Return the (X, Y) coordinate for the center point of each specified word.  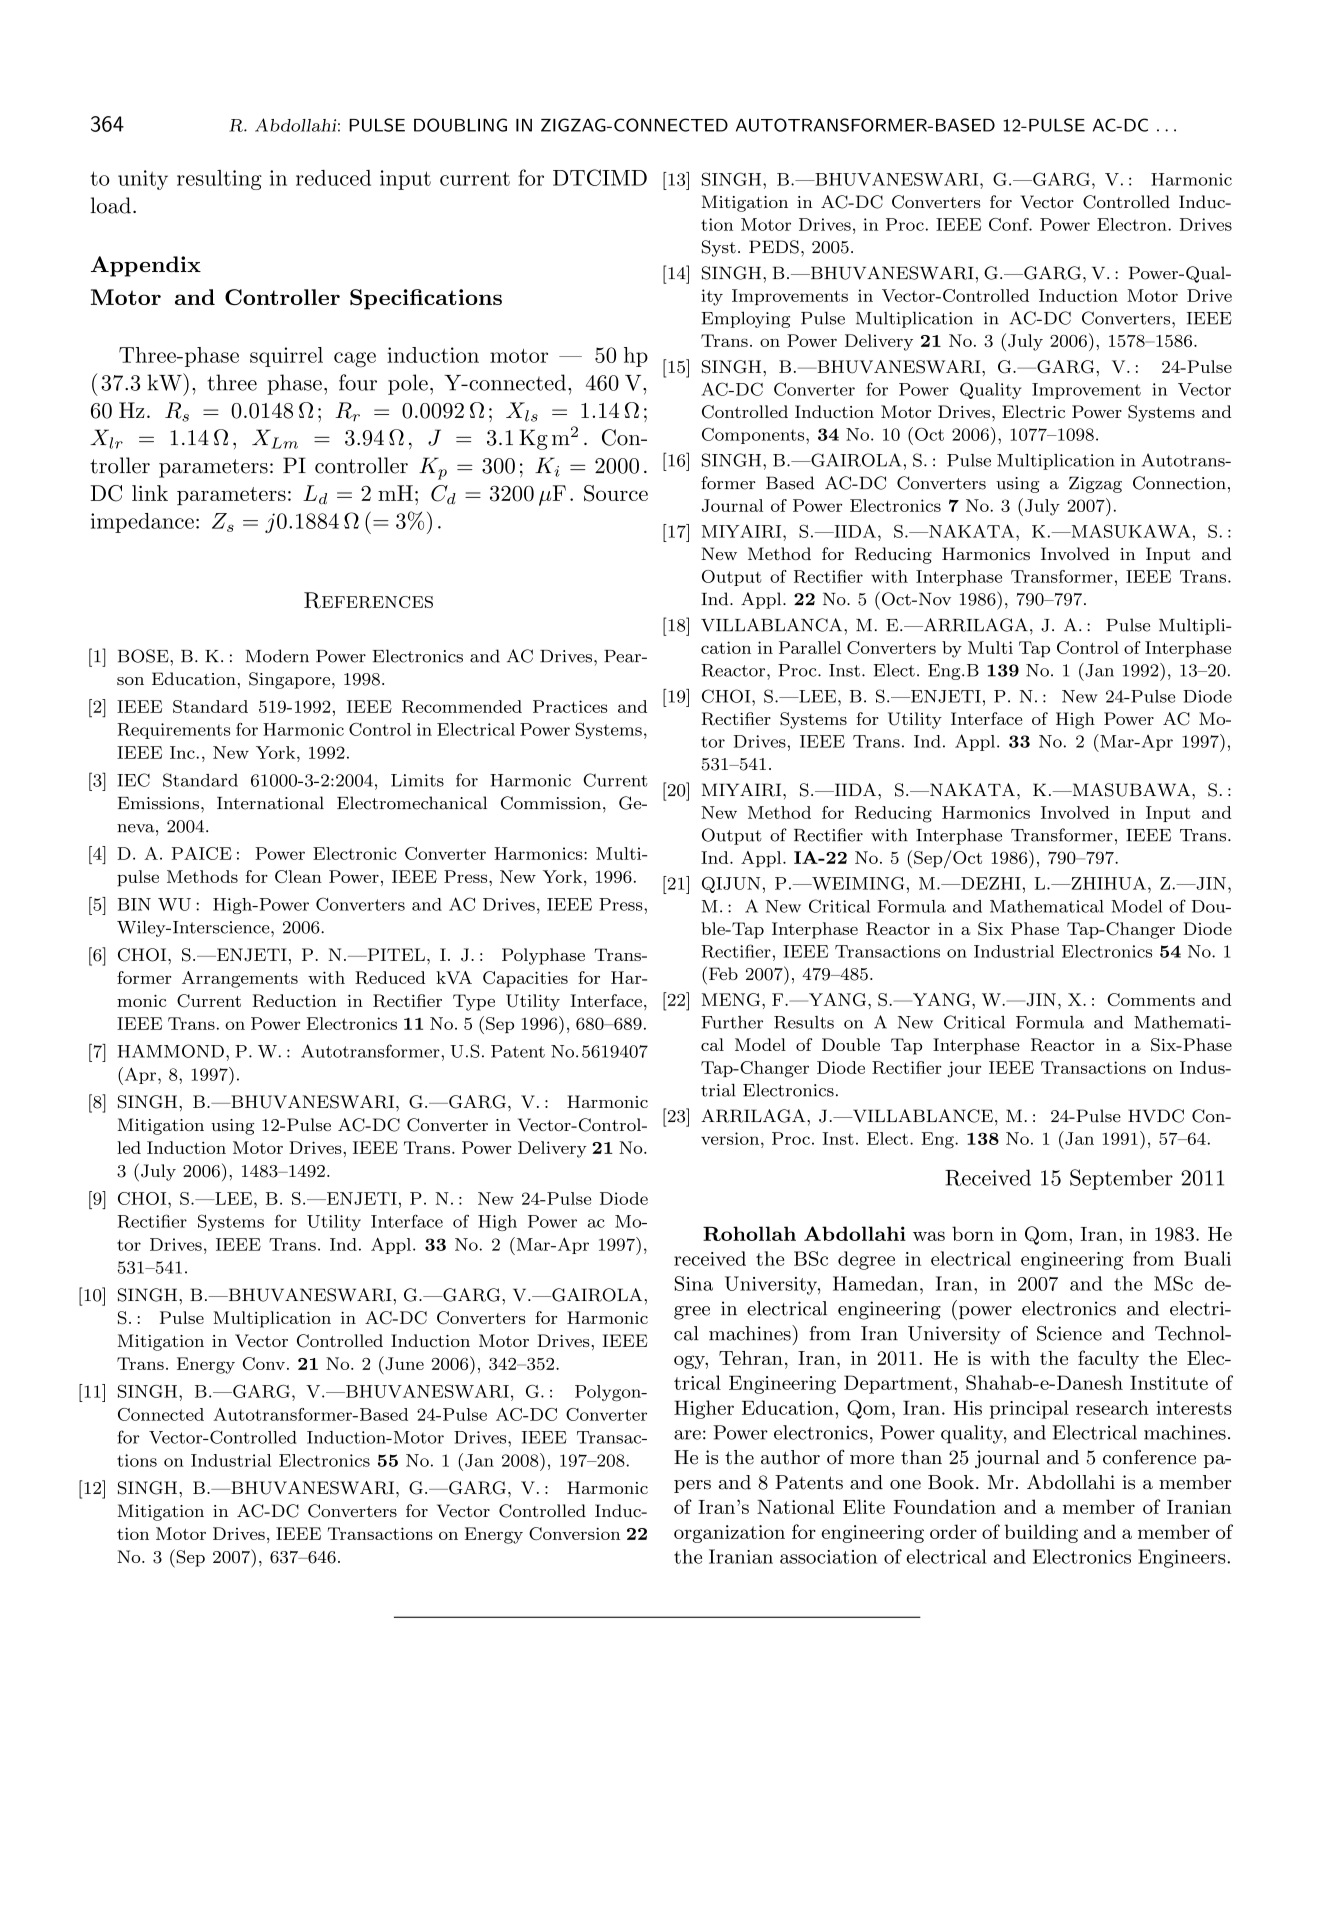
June (403, 1363)
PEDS (774, 247)
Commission (551, 803)
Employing (745, 319)
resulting (219, 180)
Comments (1151, 999)
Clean (298, 876)
